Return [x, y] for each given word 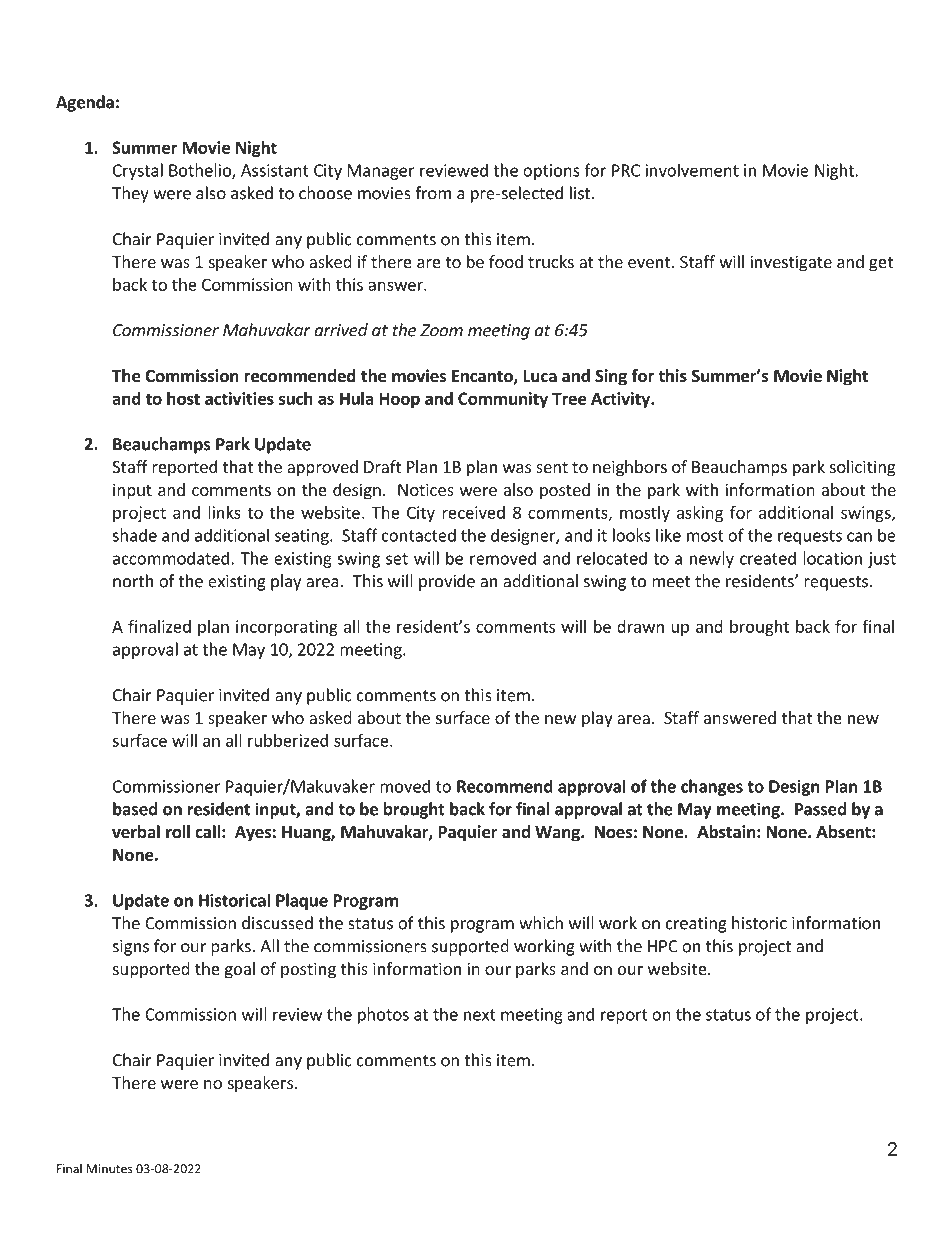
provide [447, 582]
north [133, 581]
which [541, 923]
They [130, 194]
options [551, 172]
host [183, 398]
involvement [692, 170]
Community [503, 400]
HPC [663, 946]
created [768, 558]
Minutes [110, 1169]
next [480, 1015]
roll [178, 832]
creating [696, 925]
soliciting [863, 468]
